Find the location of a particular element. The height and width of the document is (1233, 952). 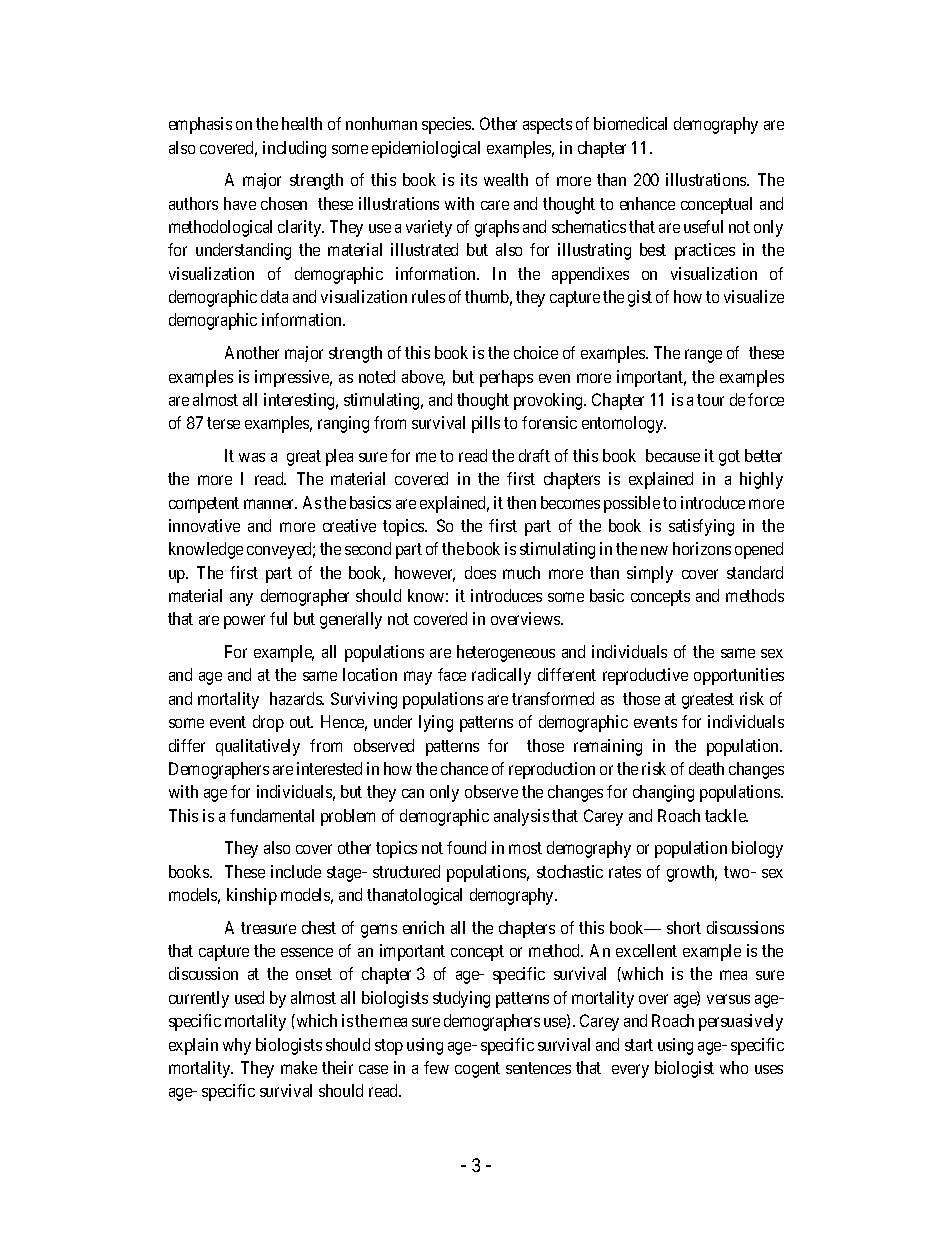

satisfying is located at coordinates (701, 527).
